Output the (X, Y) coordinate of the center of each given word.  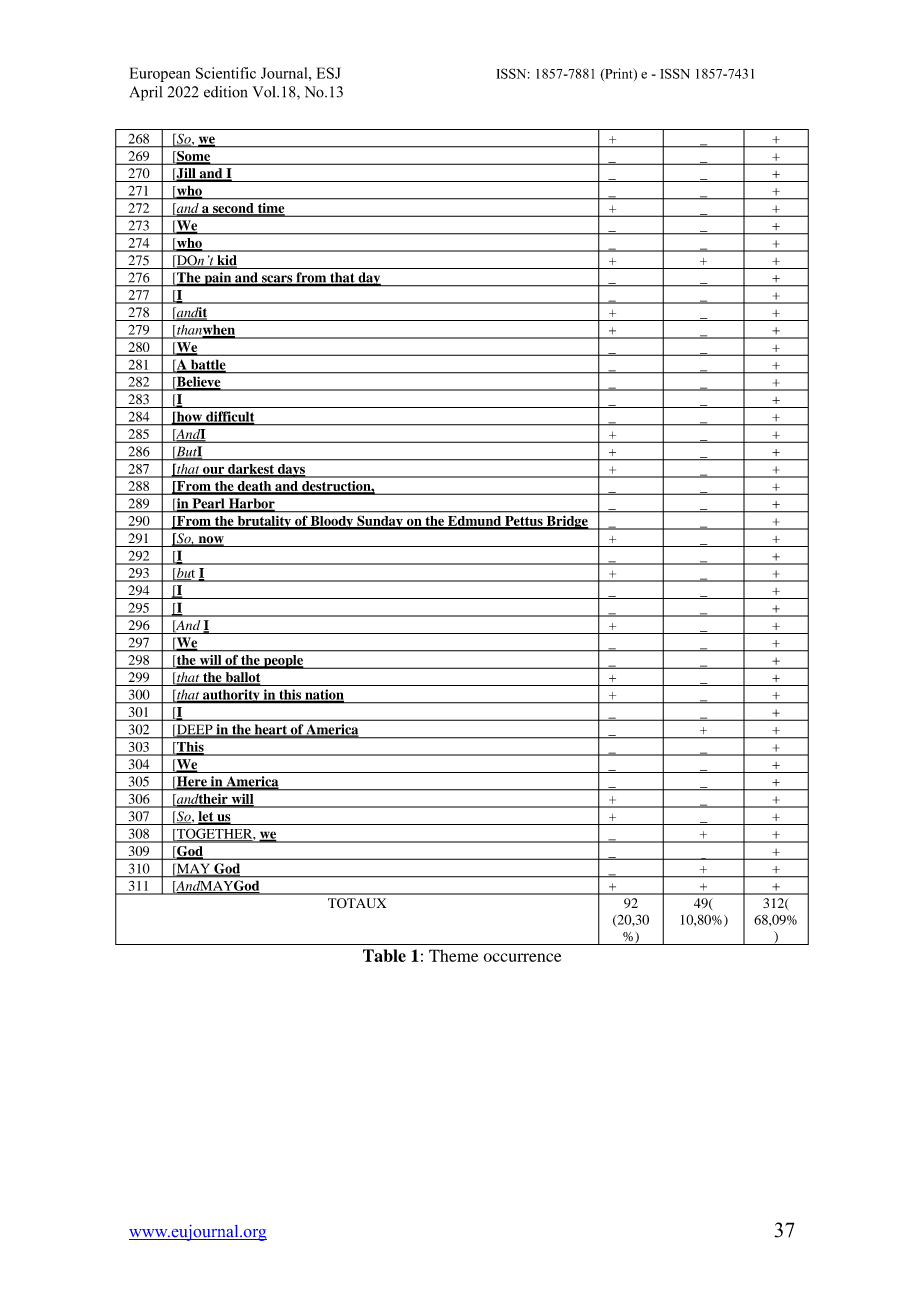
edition (225, 92)
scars (277, 280)
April (145, 93)
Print (619, 74)
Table (384, 955)
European (160, 74)
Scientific (226, 73)
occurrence (522, 957)
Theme (453, 955)
